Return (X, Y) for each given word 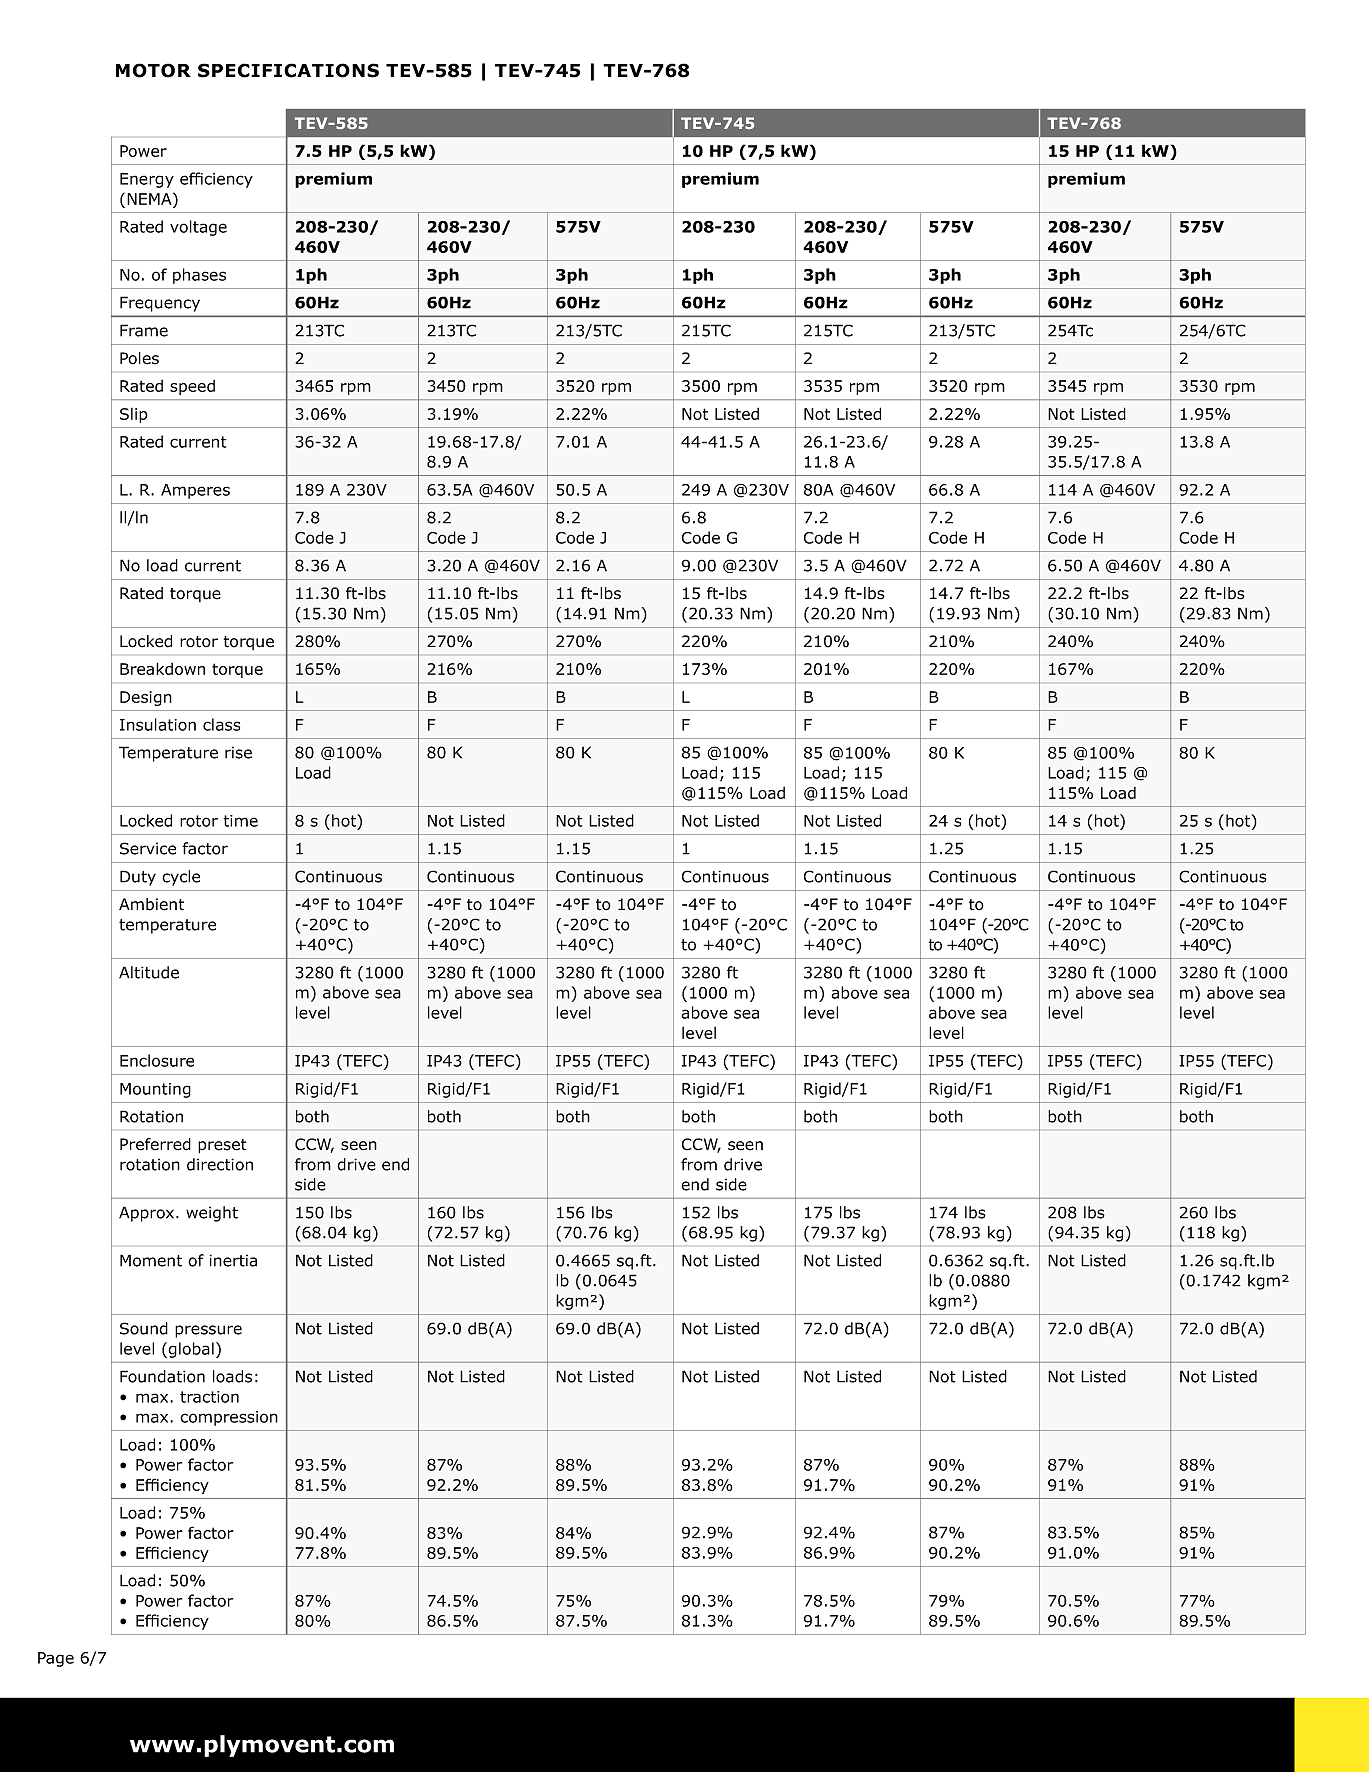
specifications (288, 70)
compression (229, 1418)
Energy (147, 180)
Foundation (162, 1376)
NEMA (150, 198)
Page (56, 1659)
